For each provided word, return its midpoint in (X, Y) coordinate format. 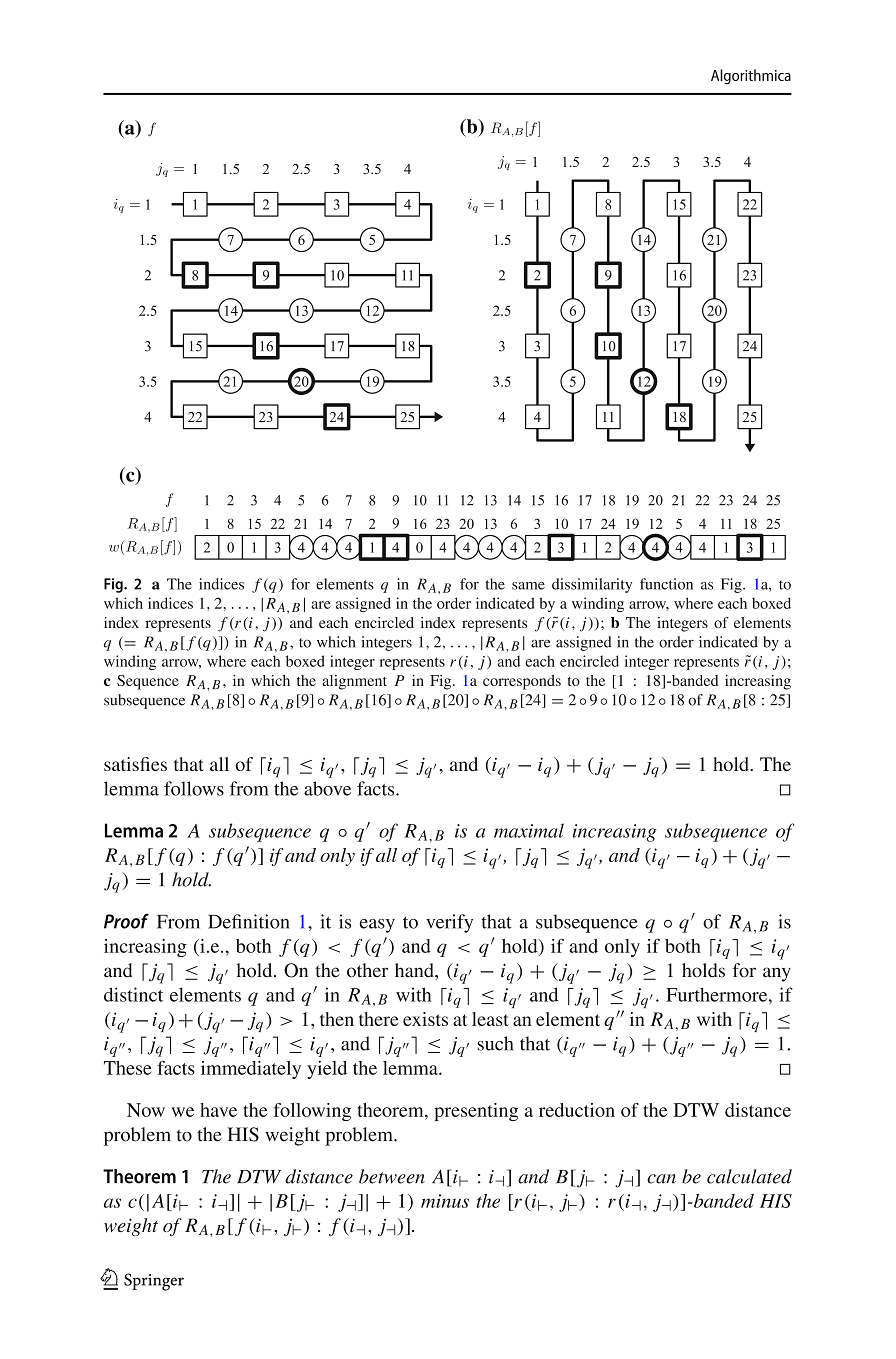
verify (449, 923)
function (666, 584)
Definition (249, 921)
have (218, 1110)
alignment (354, 682)
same (528, 586)
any (777, 974)
